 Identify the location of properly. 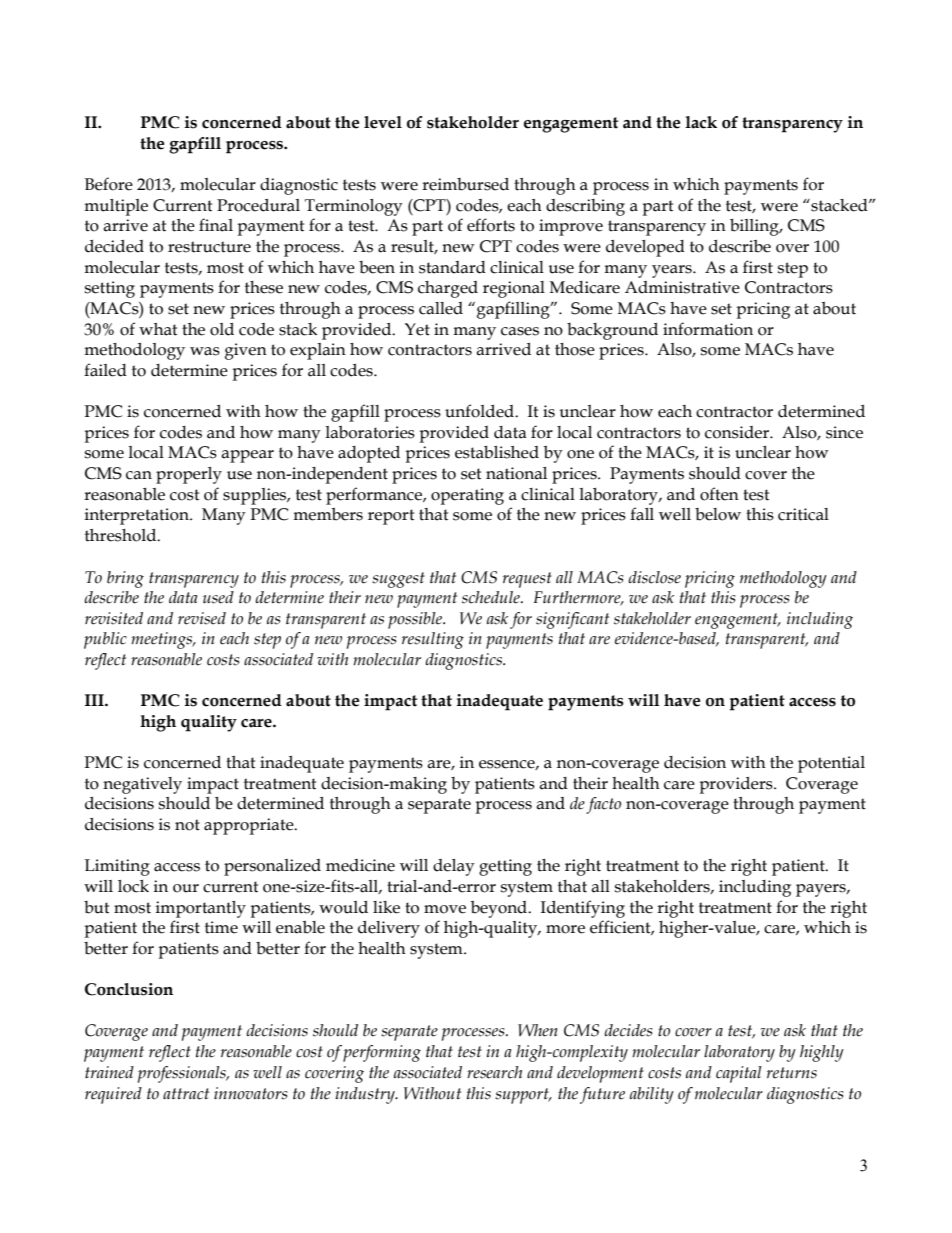
(189, 475).
